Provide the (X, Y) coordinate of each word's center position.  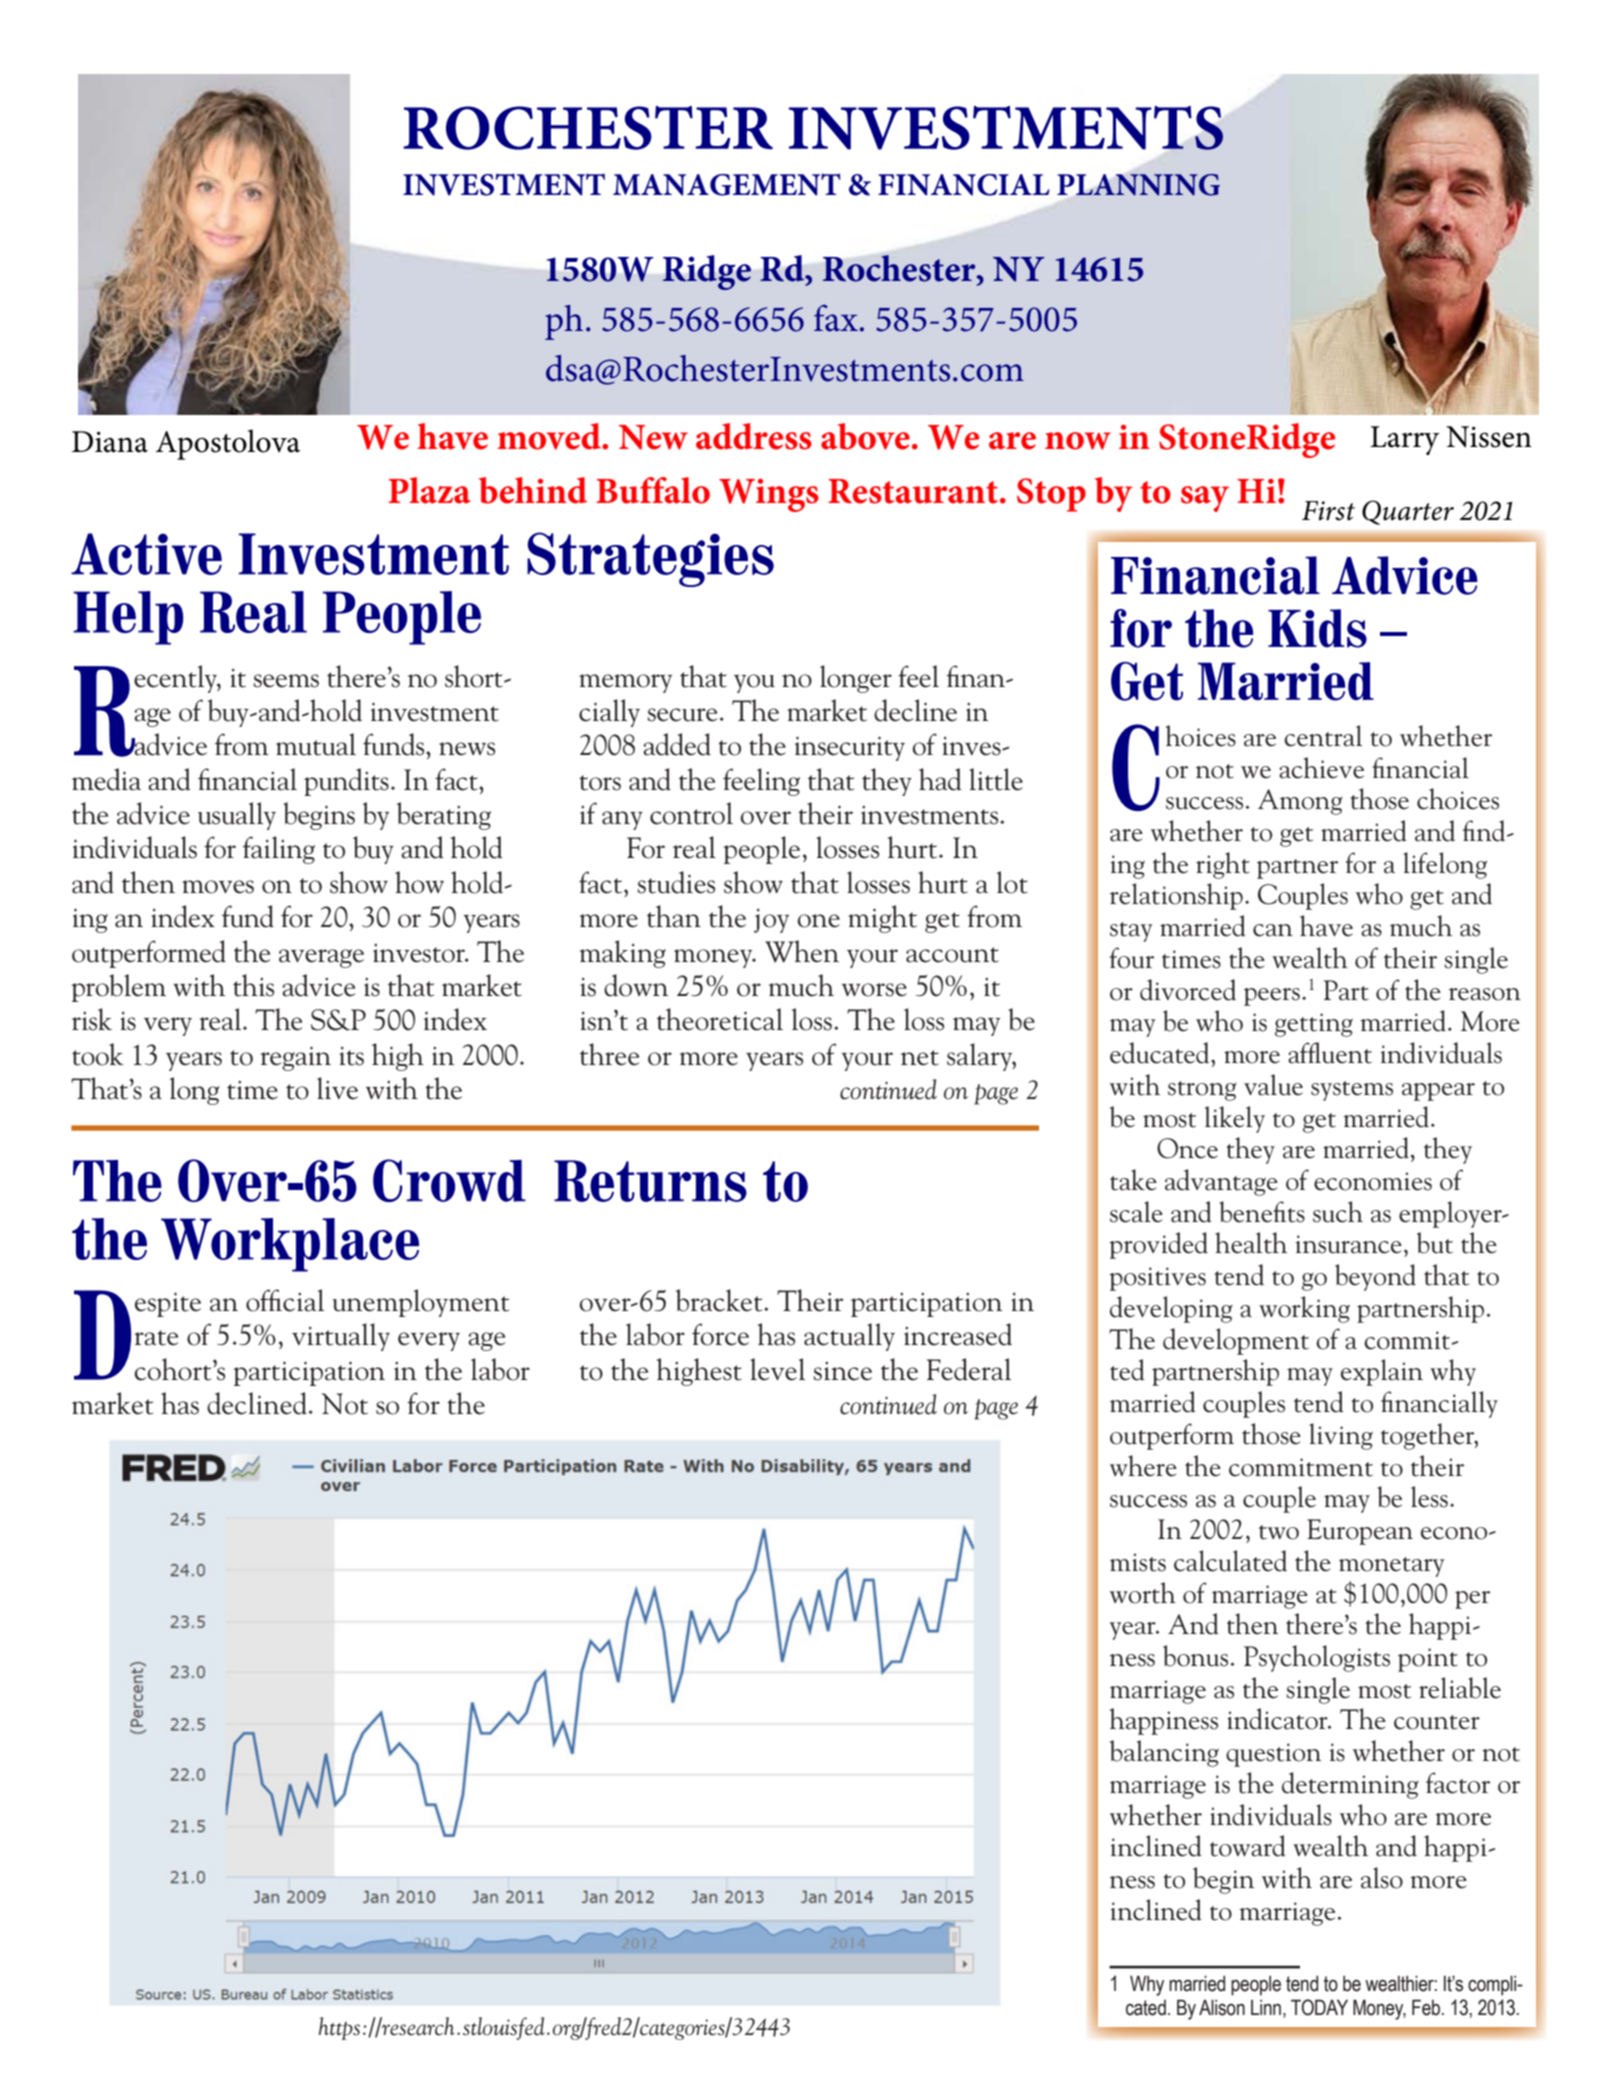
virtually (341, 1337)
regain (296, 1058)
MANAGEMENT (727, 184)
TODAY (1319, 2007)
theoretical (720, 1019)
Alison (1222, 2007)
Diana (110, 442)
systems (1352, 1091)
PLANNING (1138, 185)
